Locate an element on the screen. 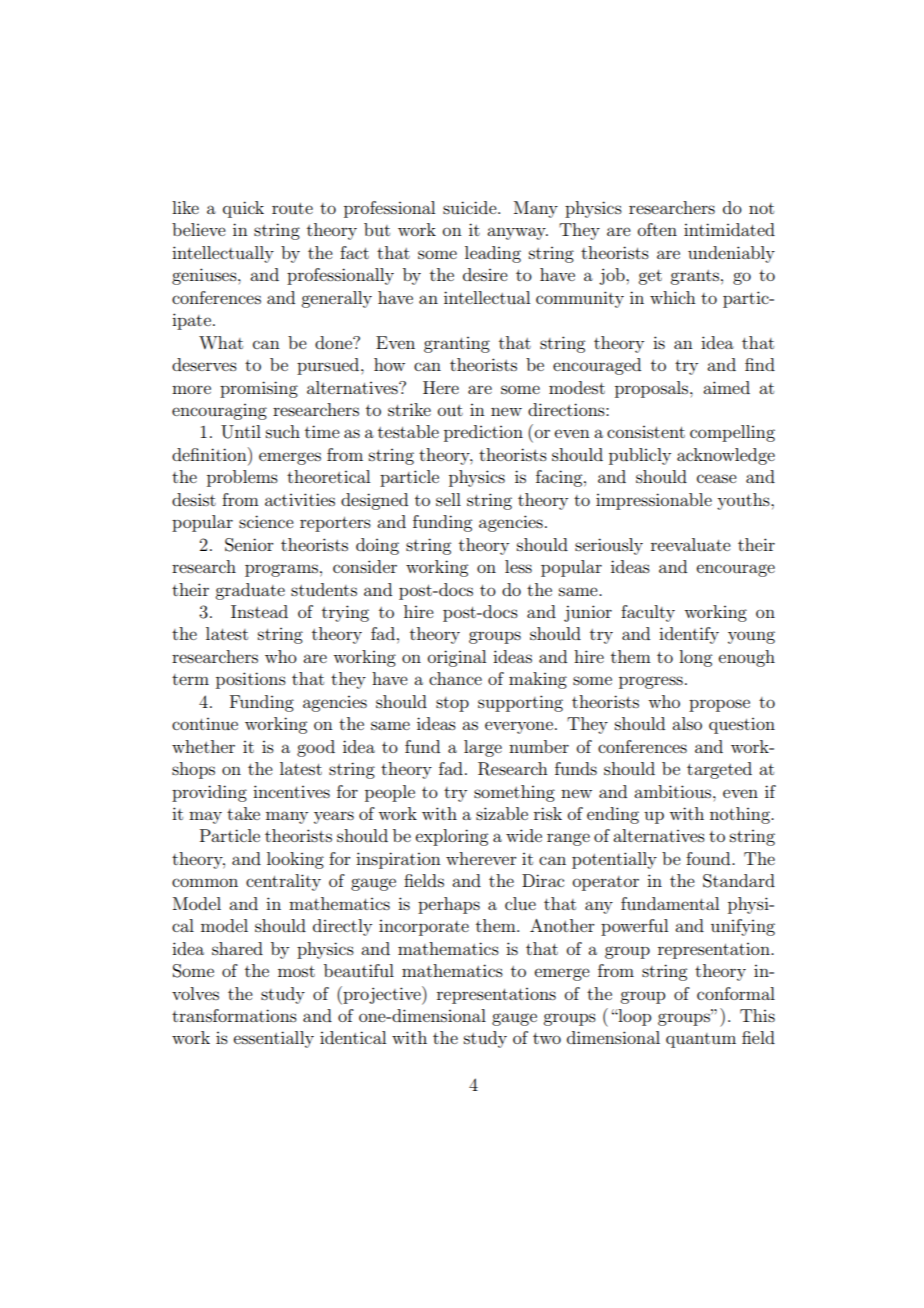 Image resolution: width=924 pixels, height=1308 pixels. targeted is located at coordinates (719, 770).
